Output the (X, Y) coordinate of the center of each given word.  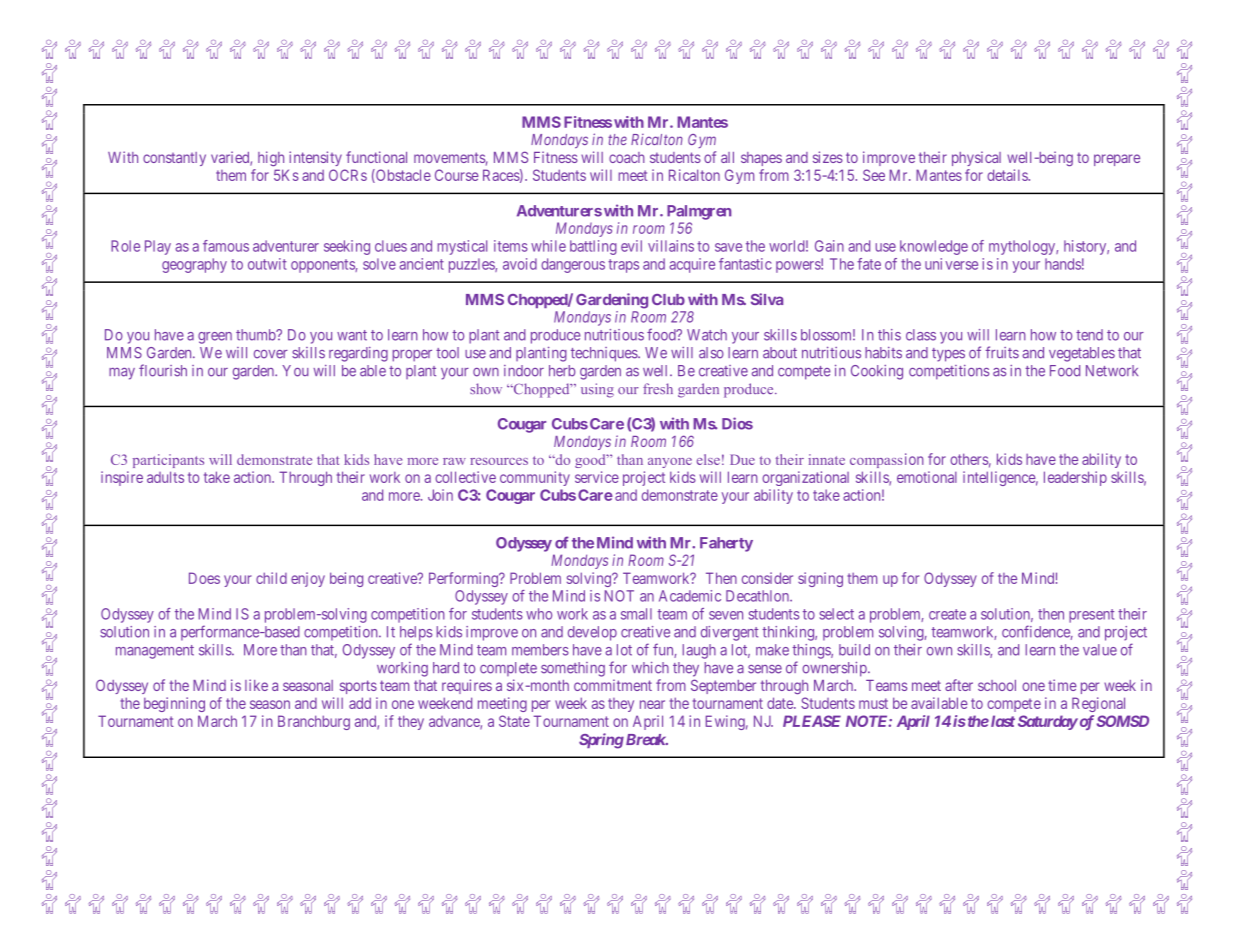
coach (627, 157)
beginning (174, 704)
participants (168, 461)
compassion (887, 460)
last (1001, 721)
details (1008, 175)
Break (645, 739)
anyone (670, 463)
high (271, 158)
